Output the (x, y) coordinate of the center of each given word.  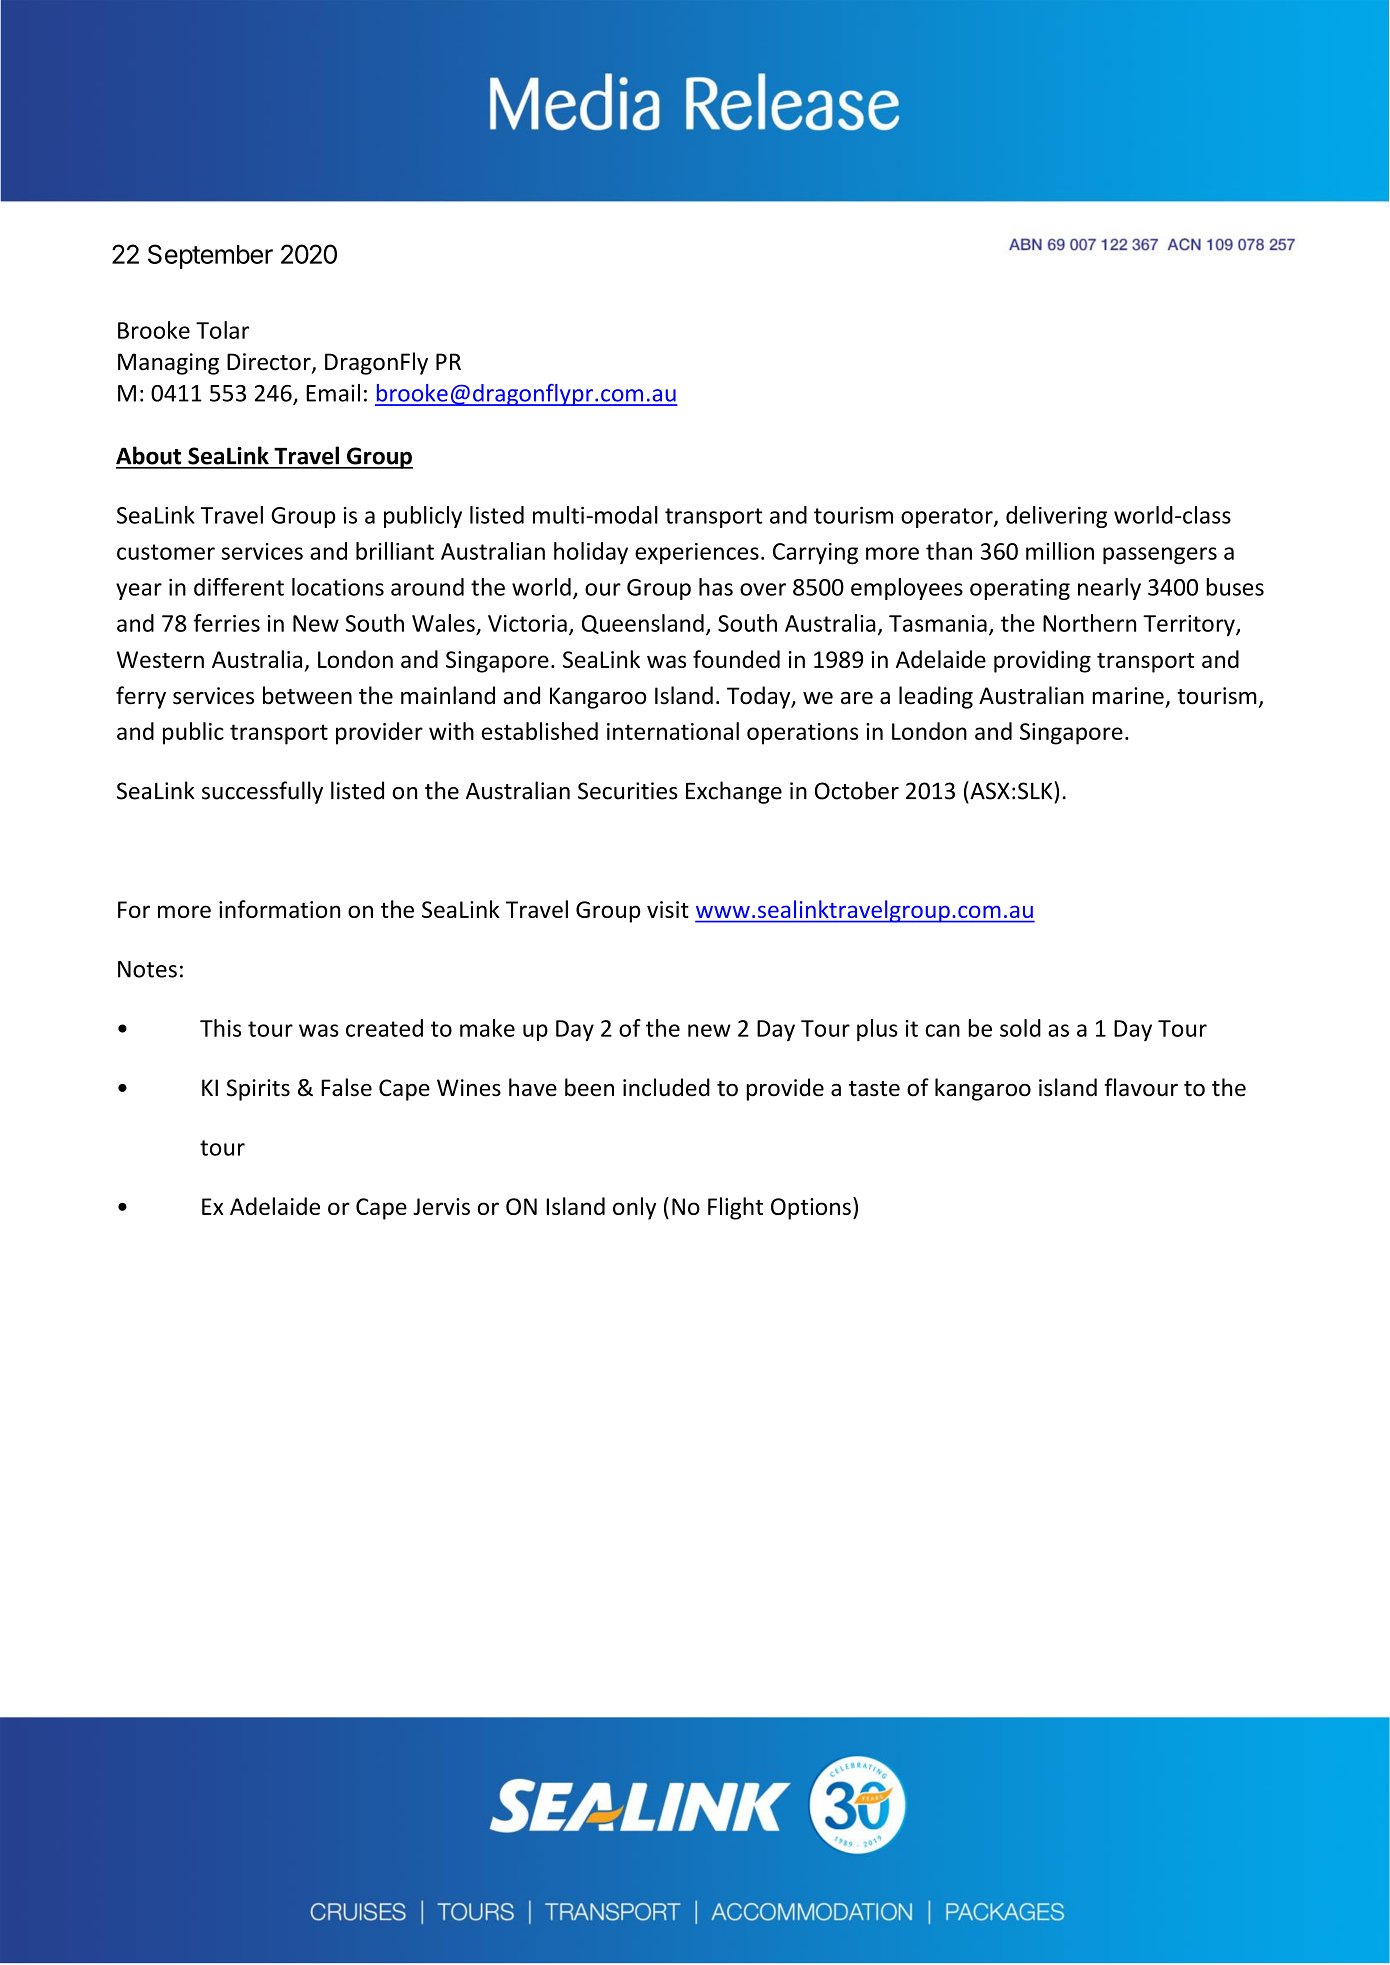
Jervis (441, 1206)
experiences (697, 553)
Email (333, 393)
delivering (1056, 517)
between (307, 695)
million (1060, 551)
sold (1020, 1028)
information (279, 909)
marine (1128, 696)
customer (166, 552)
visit (668, 909)
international (673, 731)
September (210, 256)
